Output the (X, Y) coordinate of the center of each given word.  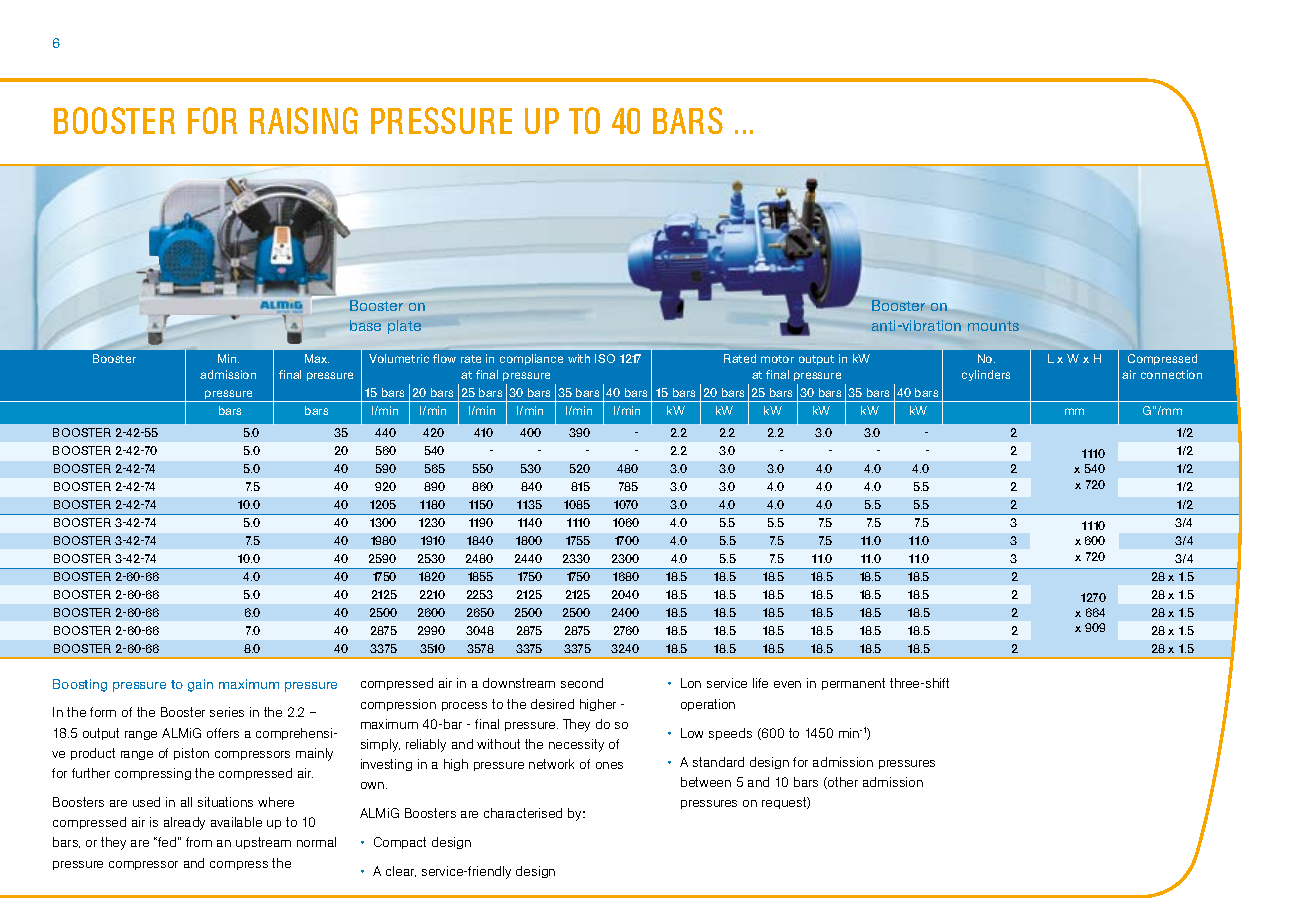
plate (404, 327)
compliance (531, 359)
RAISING (304, 120)
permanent (853, 684)
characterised (523, 813)
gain (200, 685)
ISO (605, 358)
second (582, 683)
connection (1171, 374)
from (199, 842)
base (365, 325)
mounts (993, 326)
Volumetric (399, 358)
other (842, 783)
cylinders (986, 375)
